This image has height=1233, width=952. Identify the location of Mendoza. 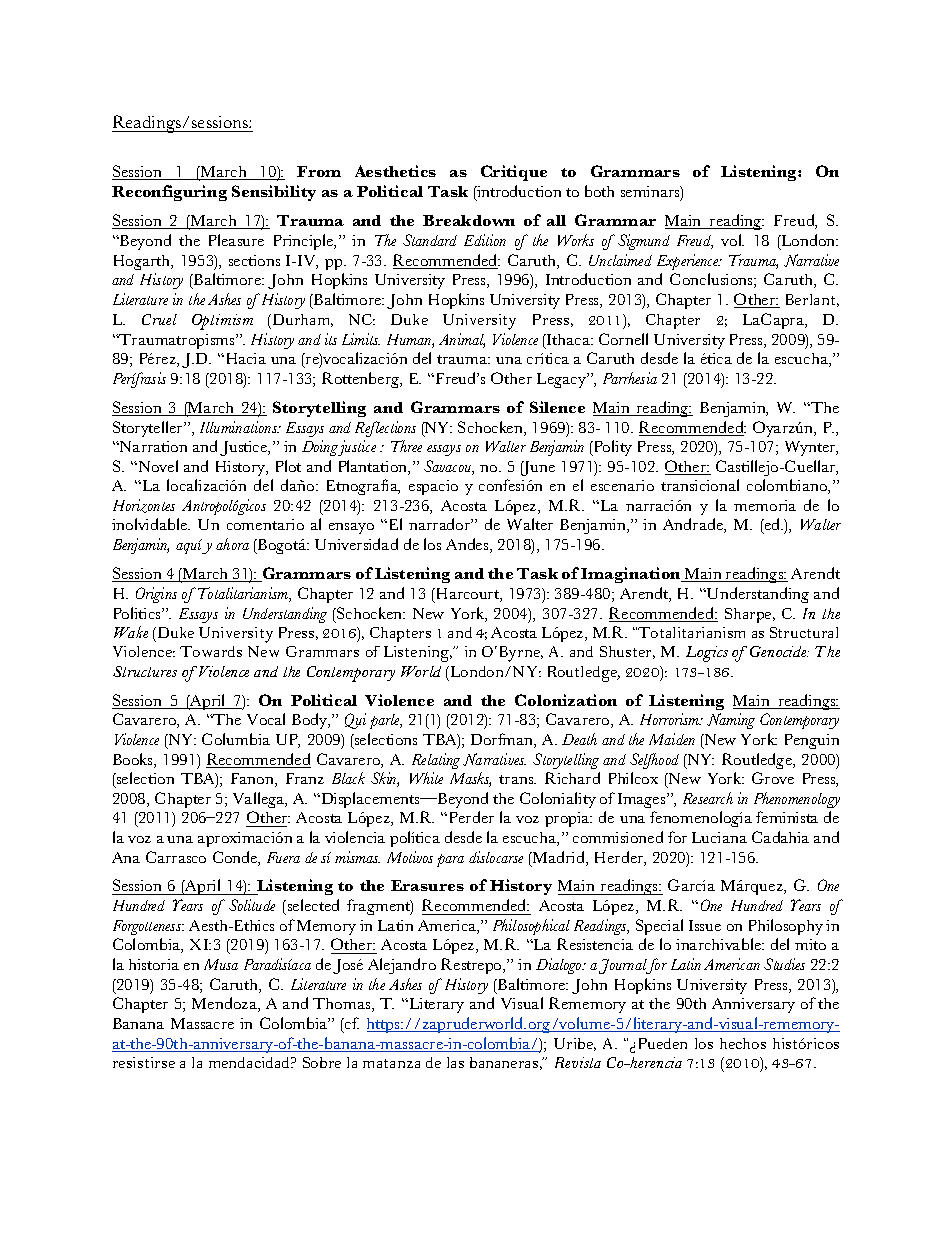
(225, 1004).
